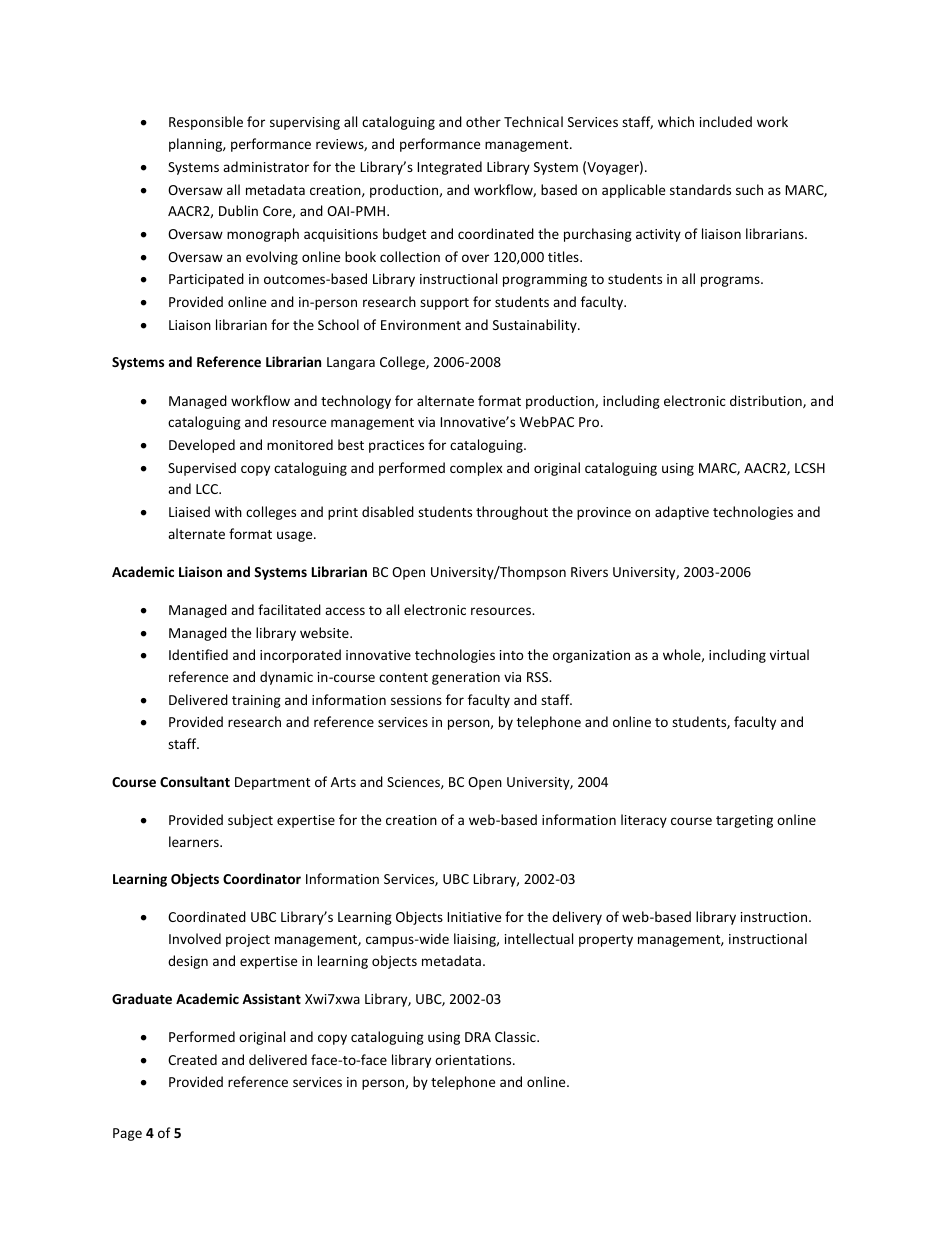 This document has width=952, height=1233. I want to click on Developed, so click(202, 446).
